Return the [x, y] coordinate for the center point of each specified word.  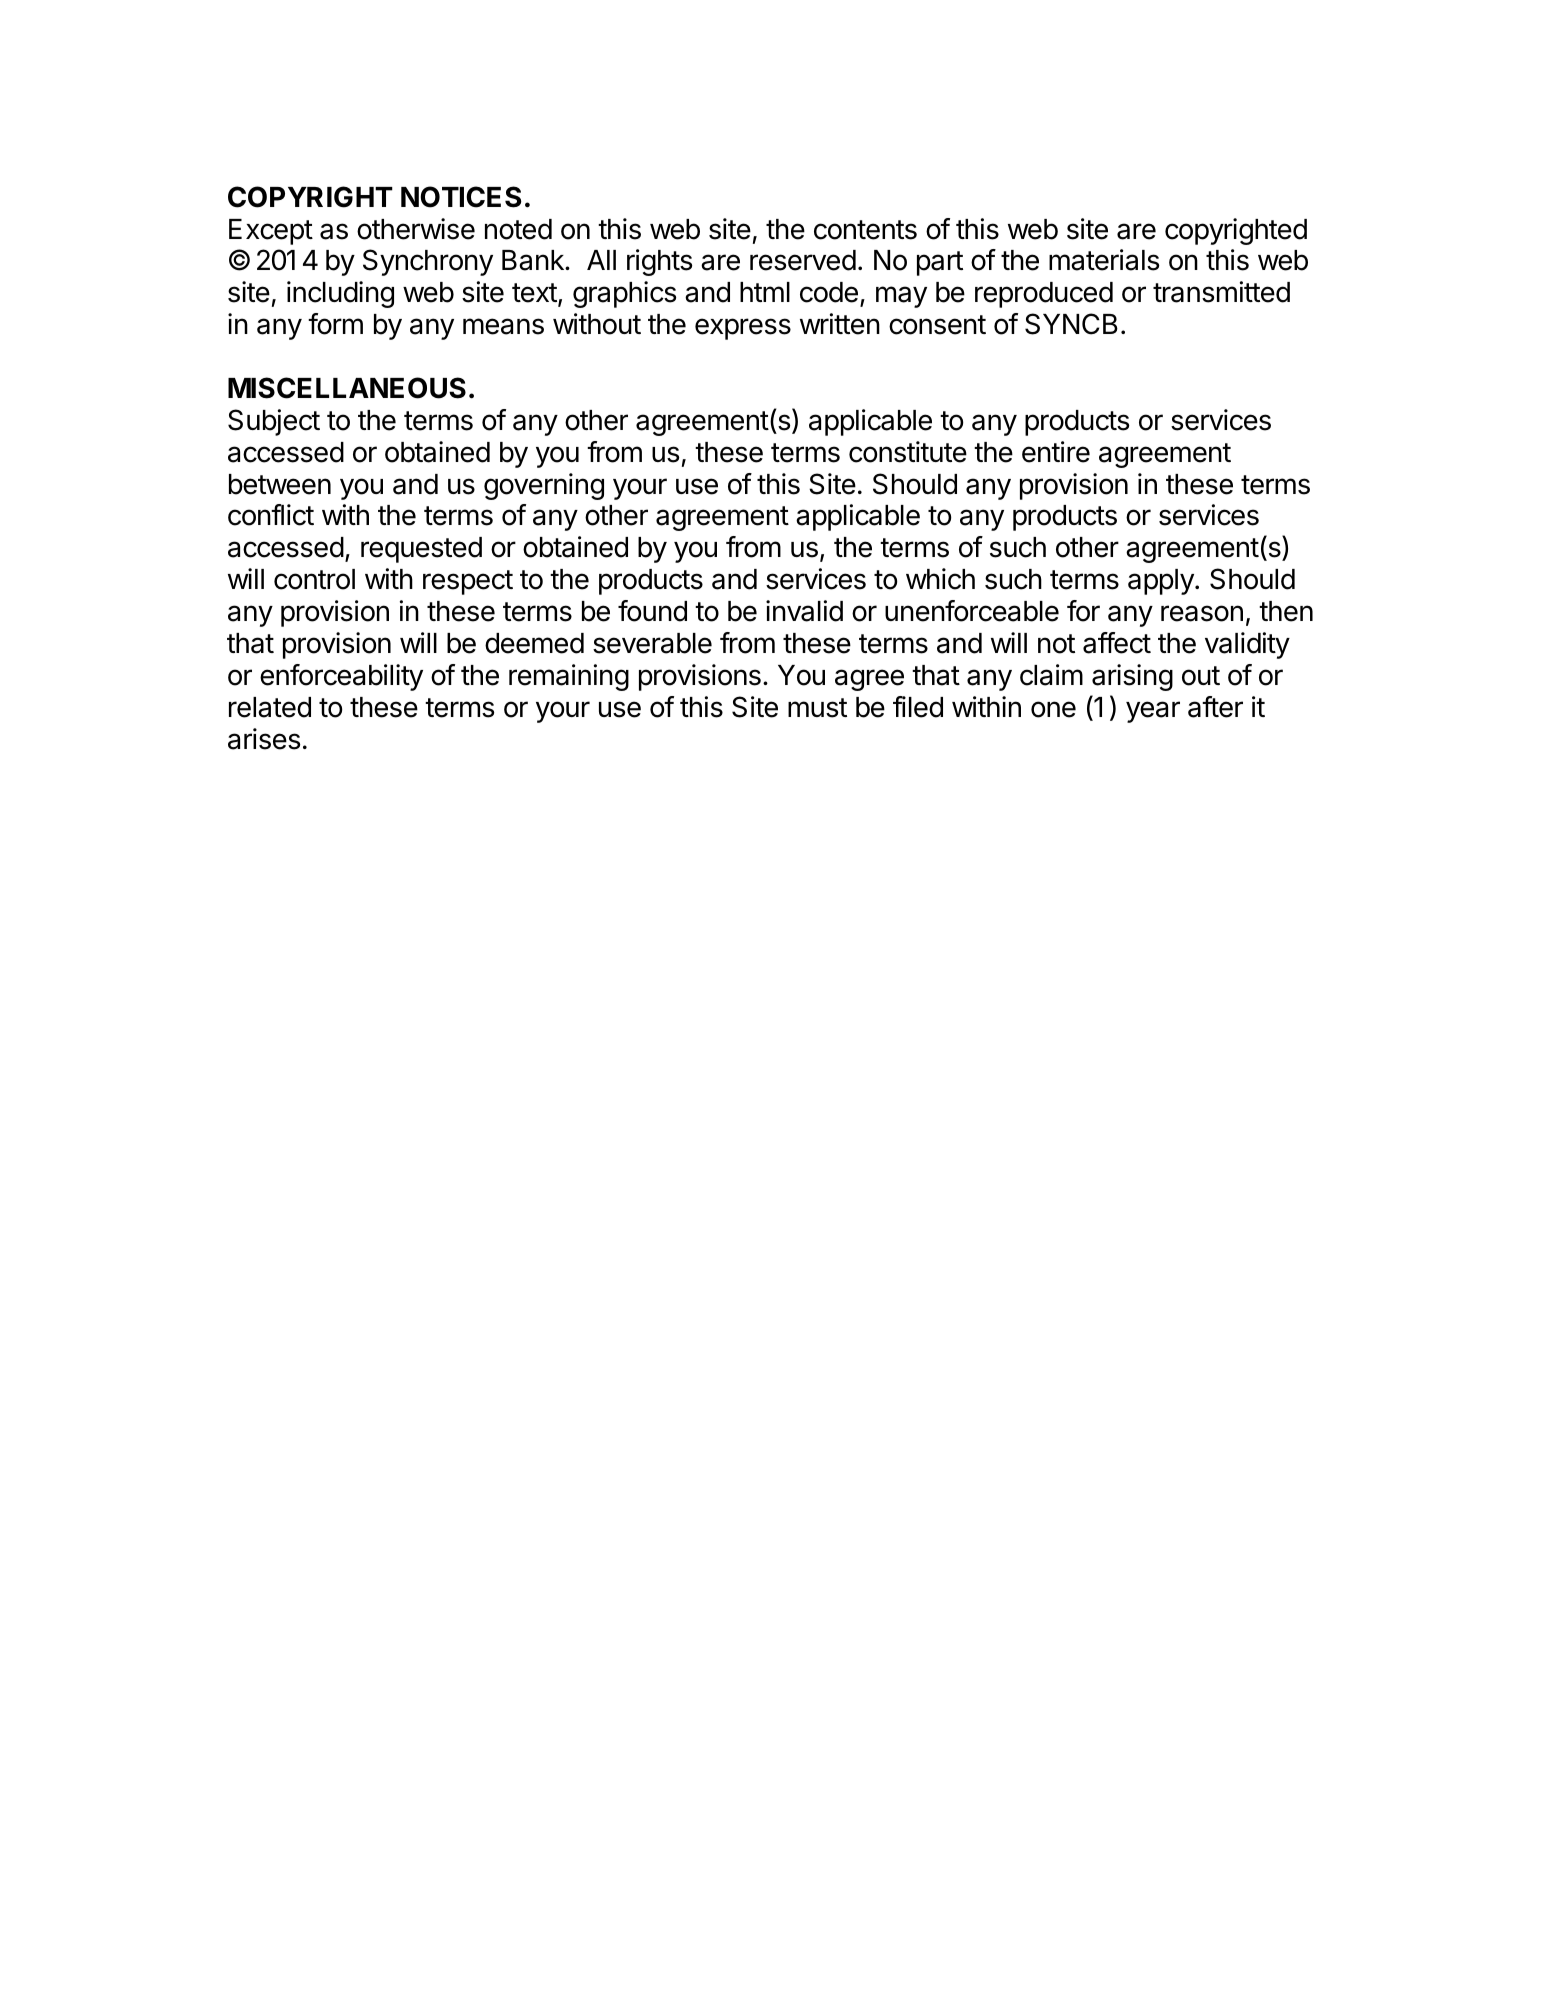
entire [1056, 452]
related [270, 707]
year [1153, 712]
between [280, 484]
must [817, 708]
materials [1104, 260]
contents [865, 230]
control [314, 579]
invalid [804, 611]
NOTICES [461, 197]
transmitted [1221, 292]
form [335, 324]
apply [1162, 582]
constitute [908, 452]
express [743, 329]
